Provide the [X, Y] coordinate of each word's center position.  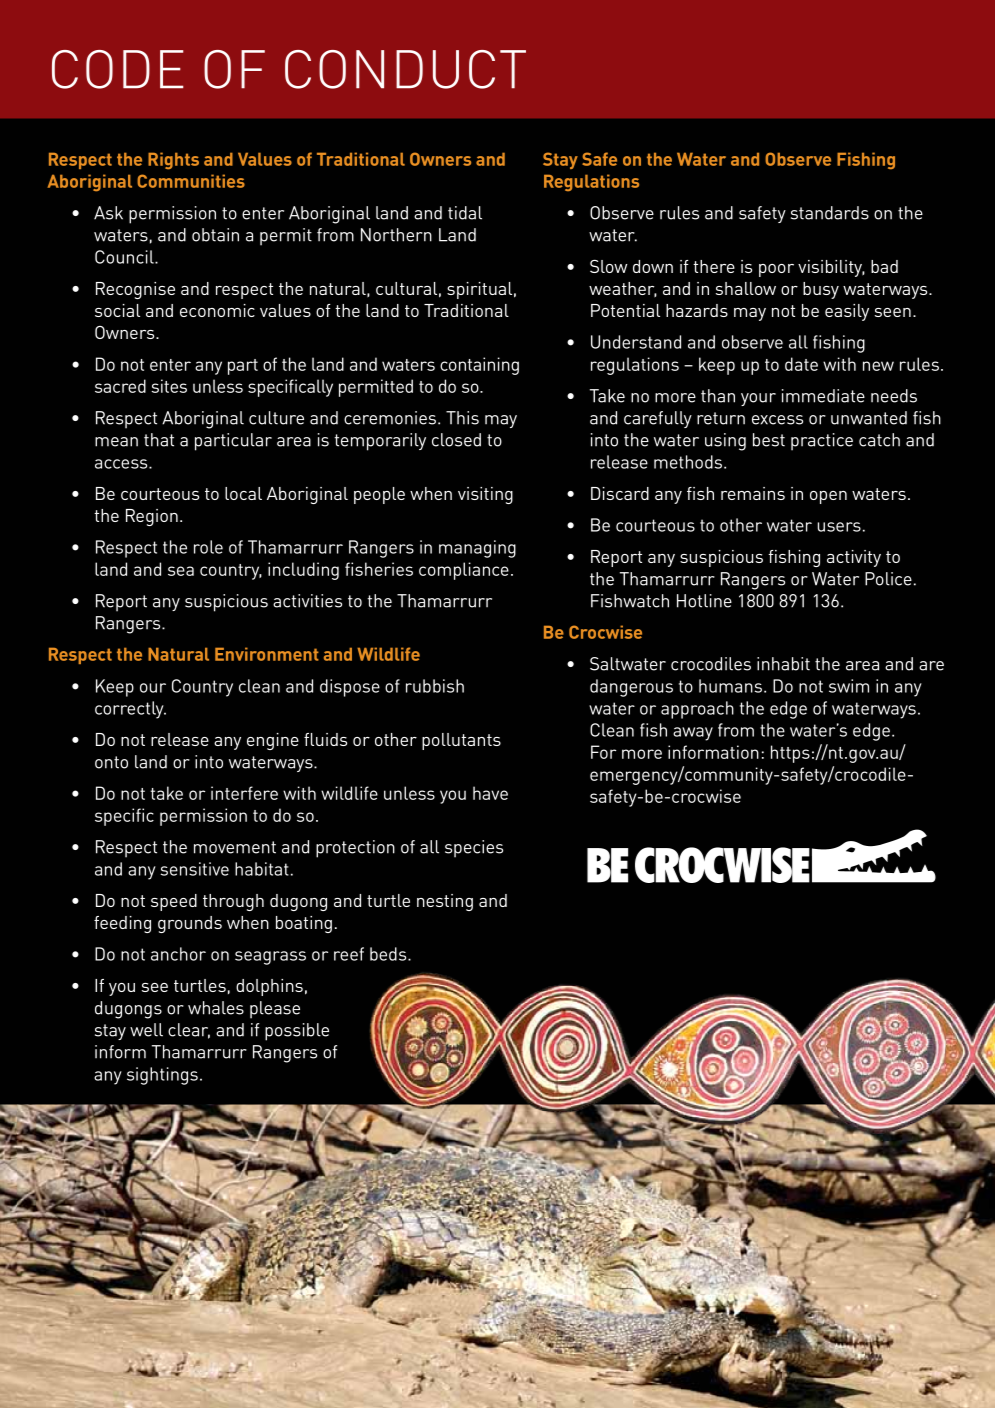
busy [821, 290]
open [828, 497]
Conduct [405, 69]
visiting [485, 495]
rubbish [435, 686]
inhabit [783, 664]
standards [830, 213]
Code [117, 69]
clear [189, 1031]
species [474, 849]
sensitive [195, 869]
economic [217, 310]
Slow [608, 266]
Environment [267, 654]
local [243, 493]
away [693, 734]
